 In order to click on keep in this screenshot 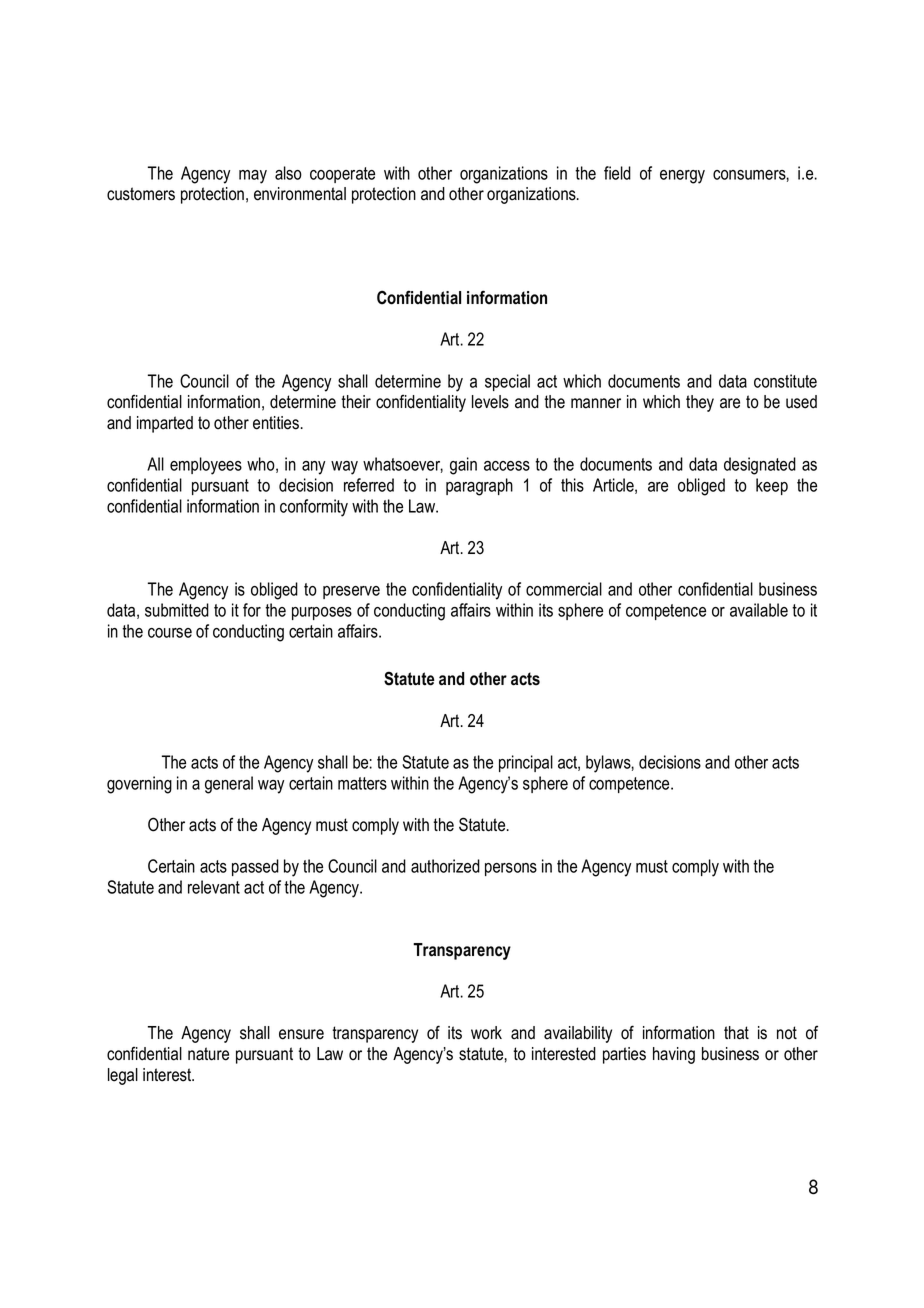, I will do `click(772, 486)`.
